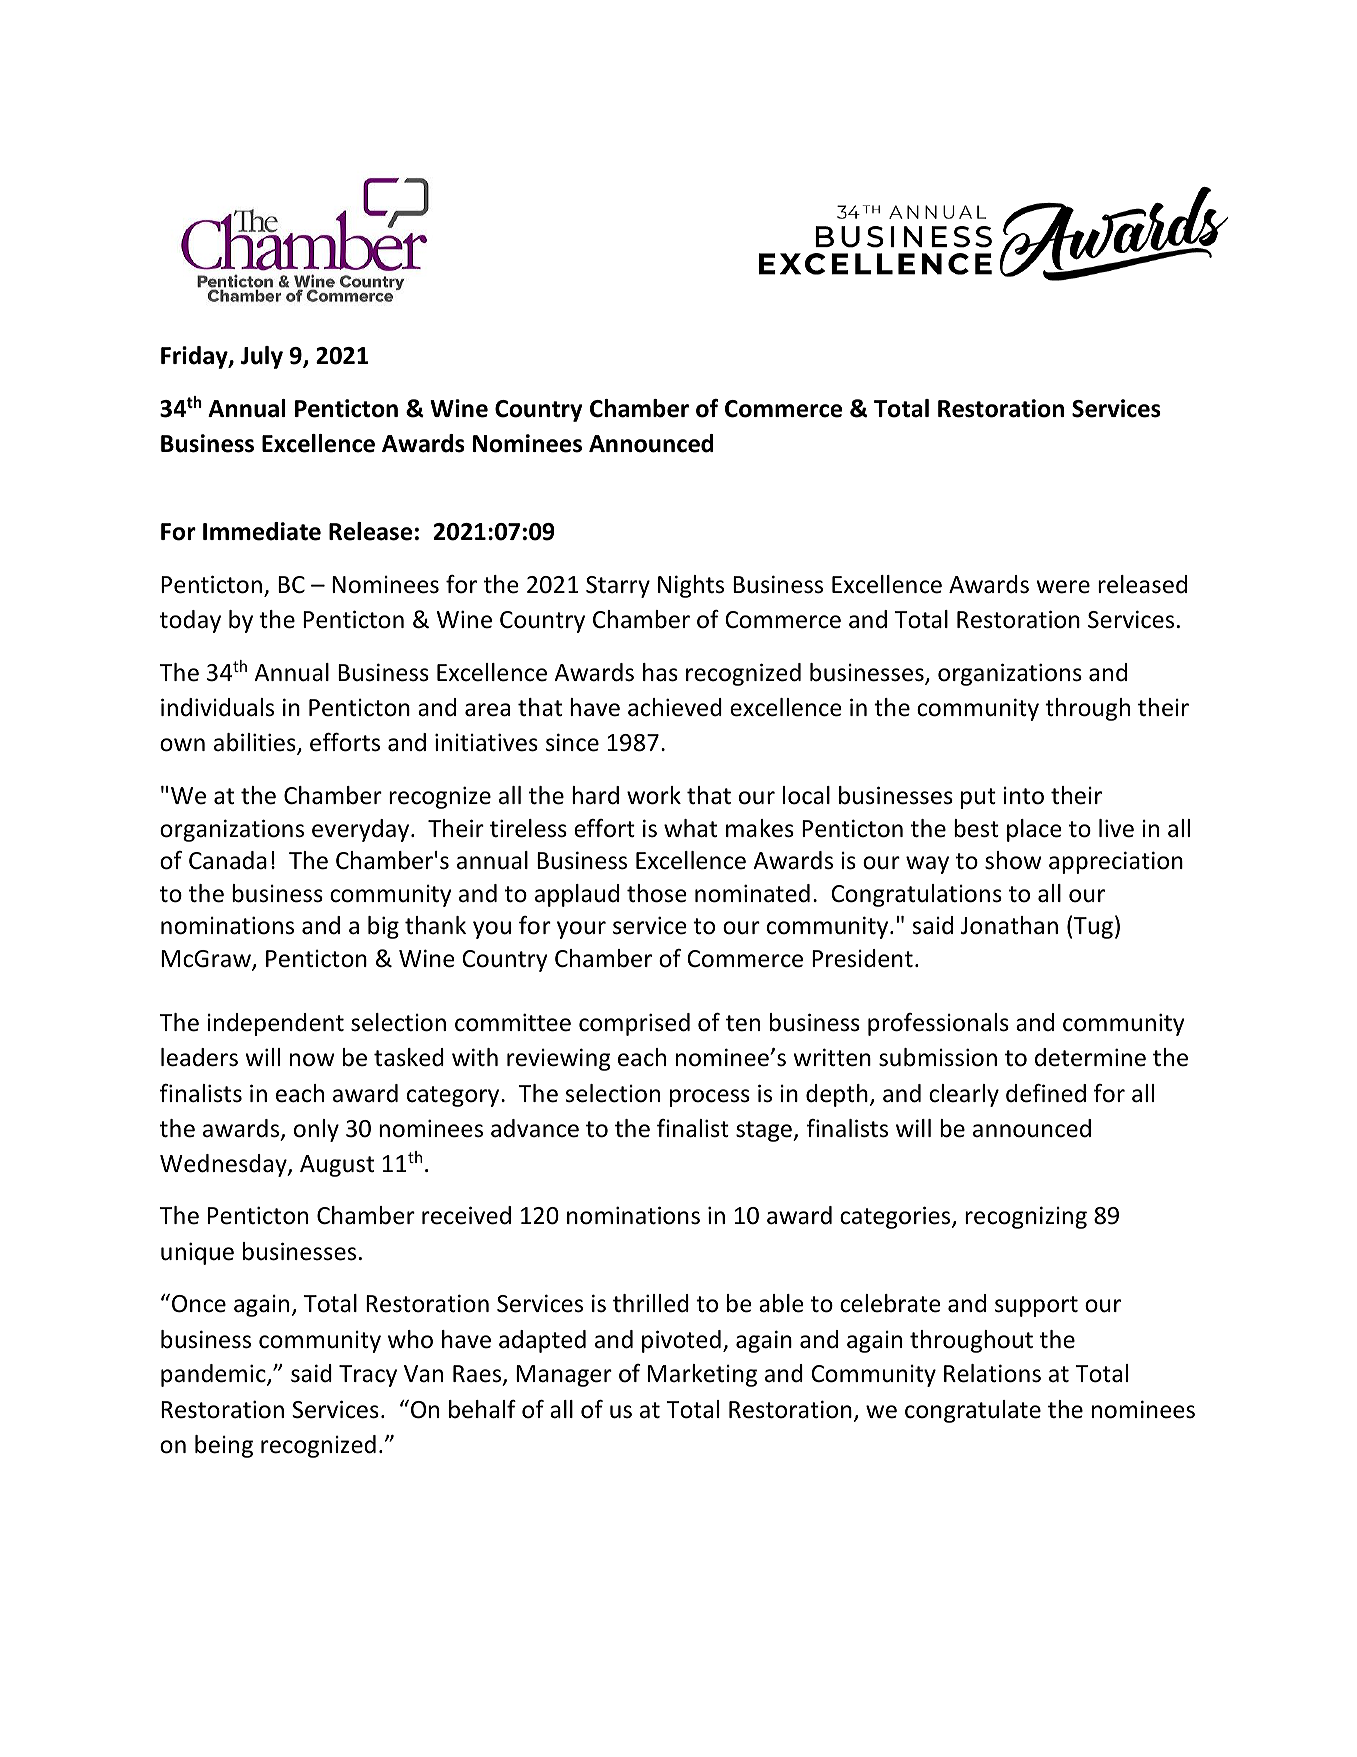  What do you see at coordinates (1046, 1093) in the screenshot?
I see `defined` at bounding box center [1046, 1093].
